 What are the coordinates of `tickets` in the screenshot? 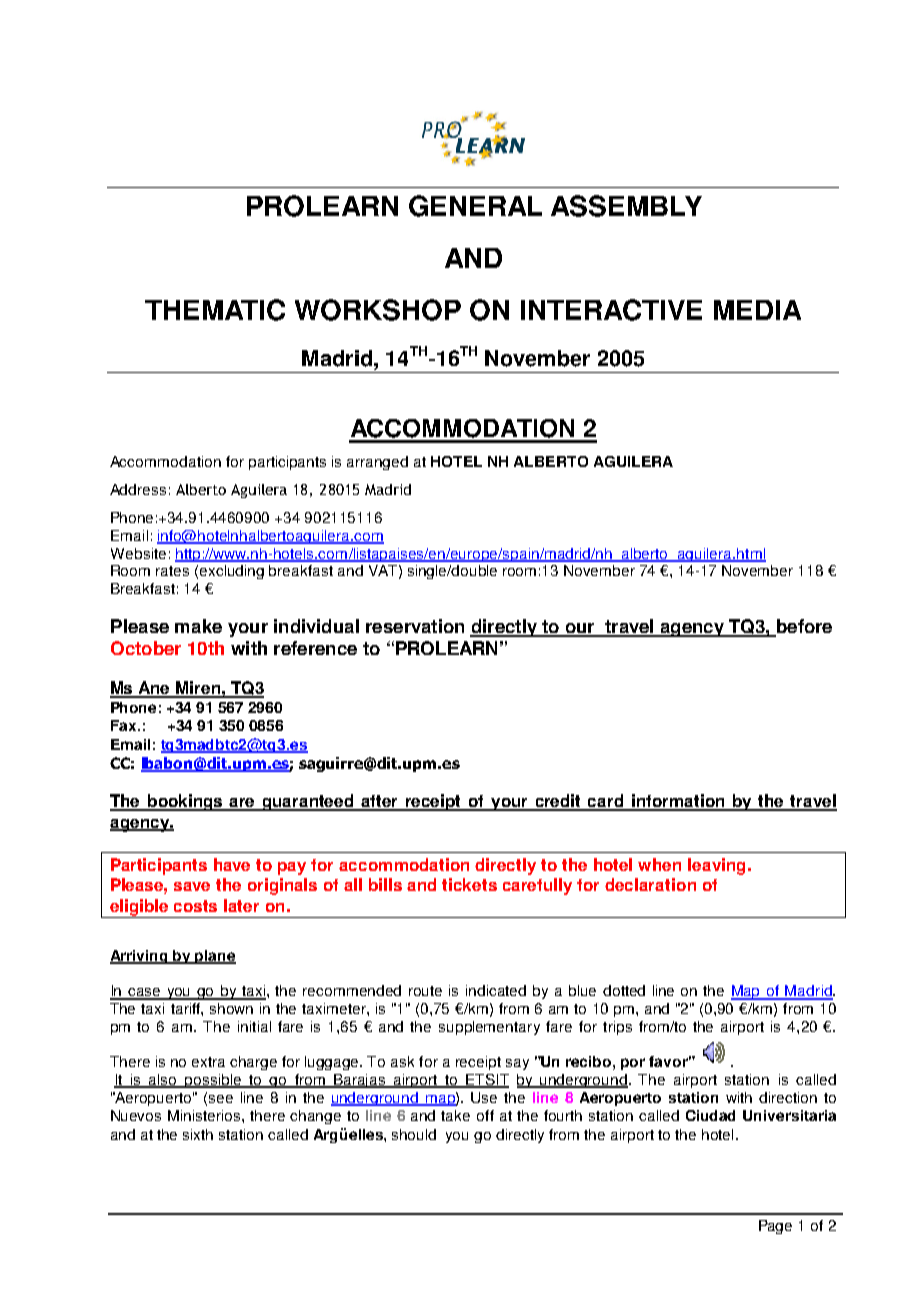 It's located at (469, 884).
